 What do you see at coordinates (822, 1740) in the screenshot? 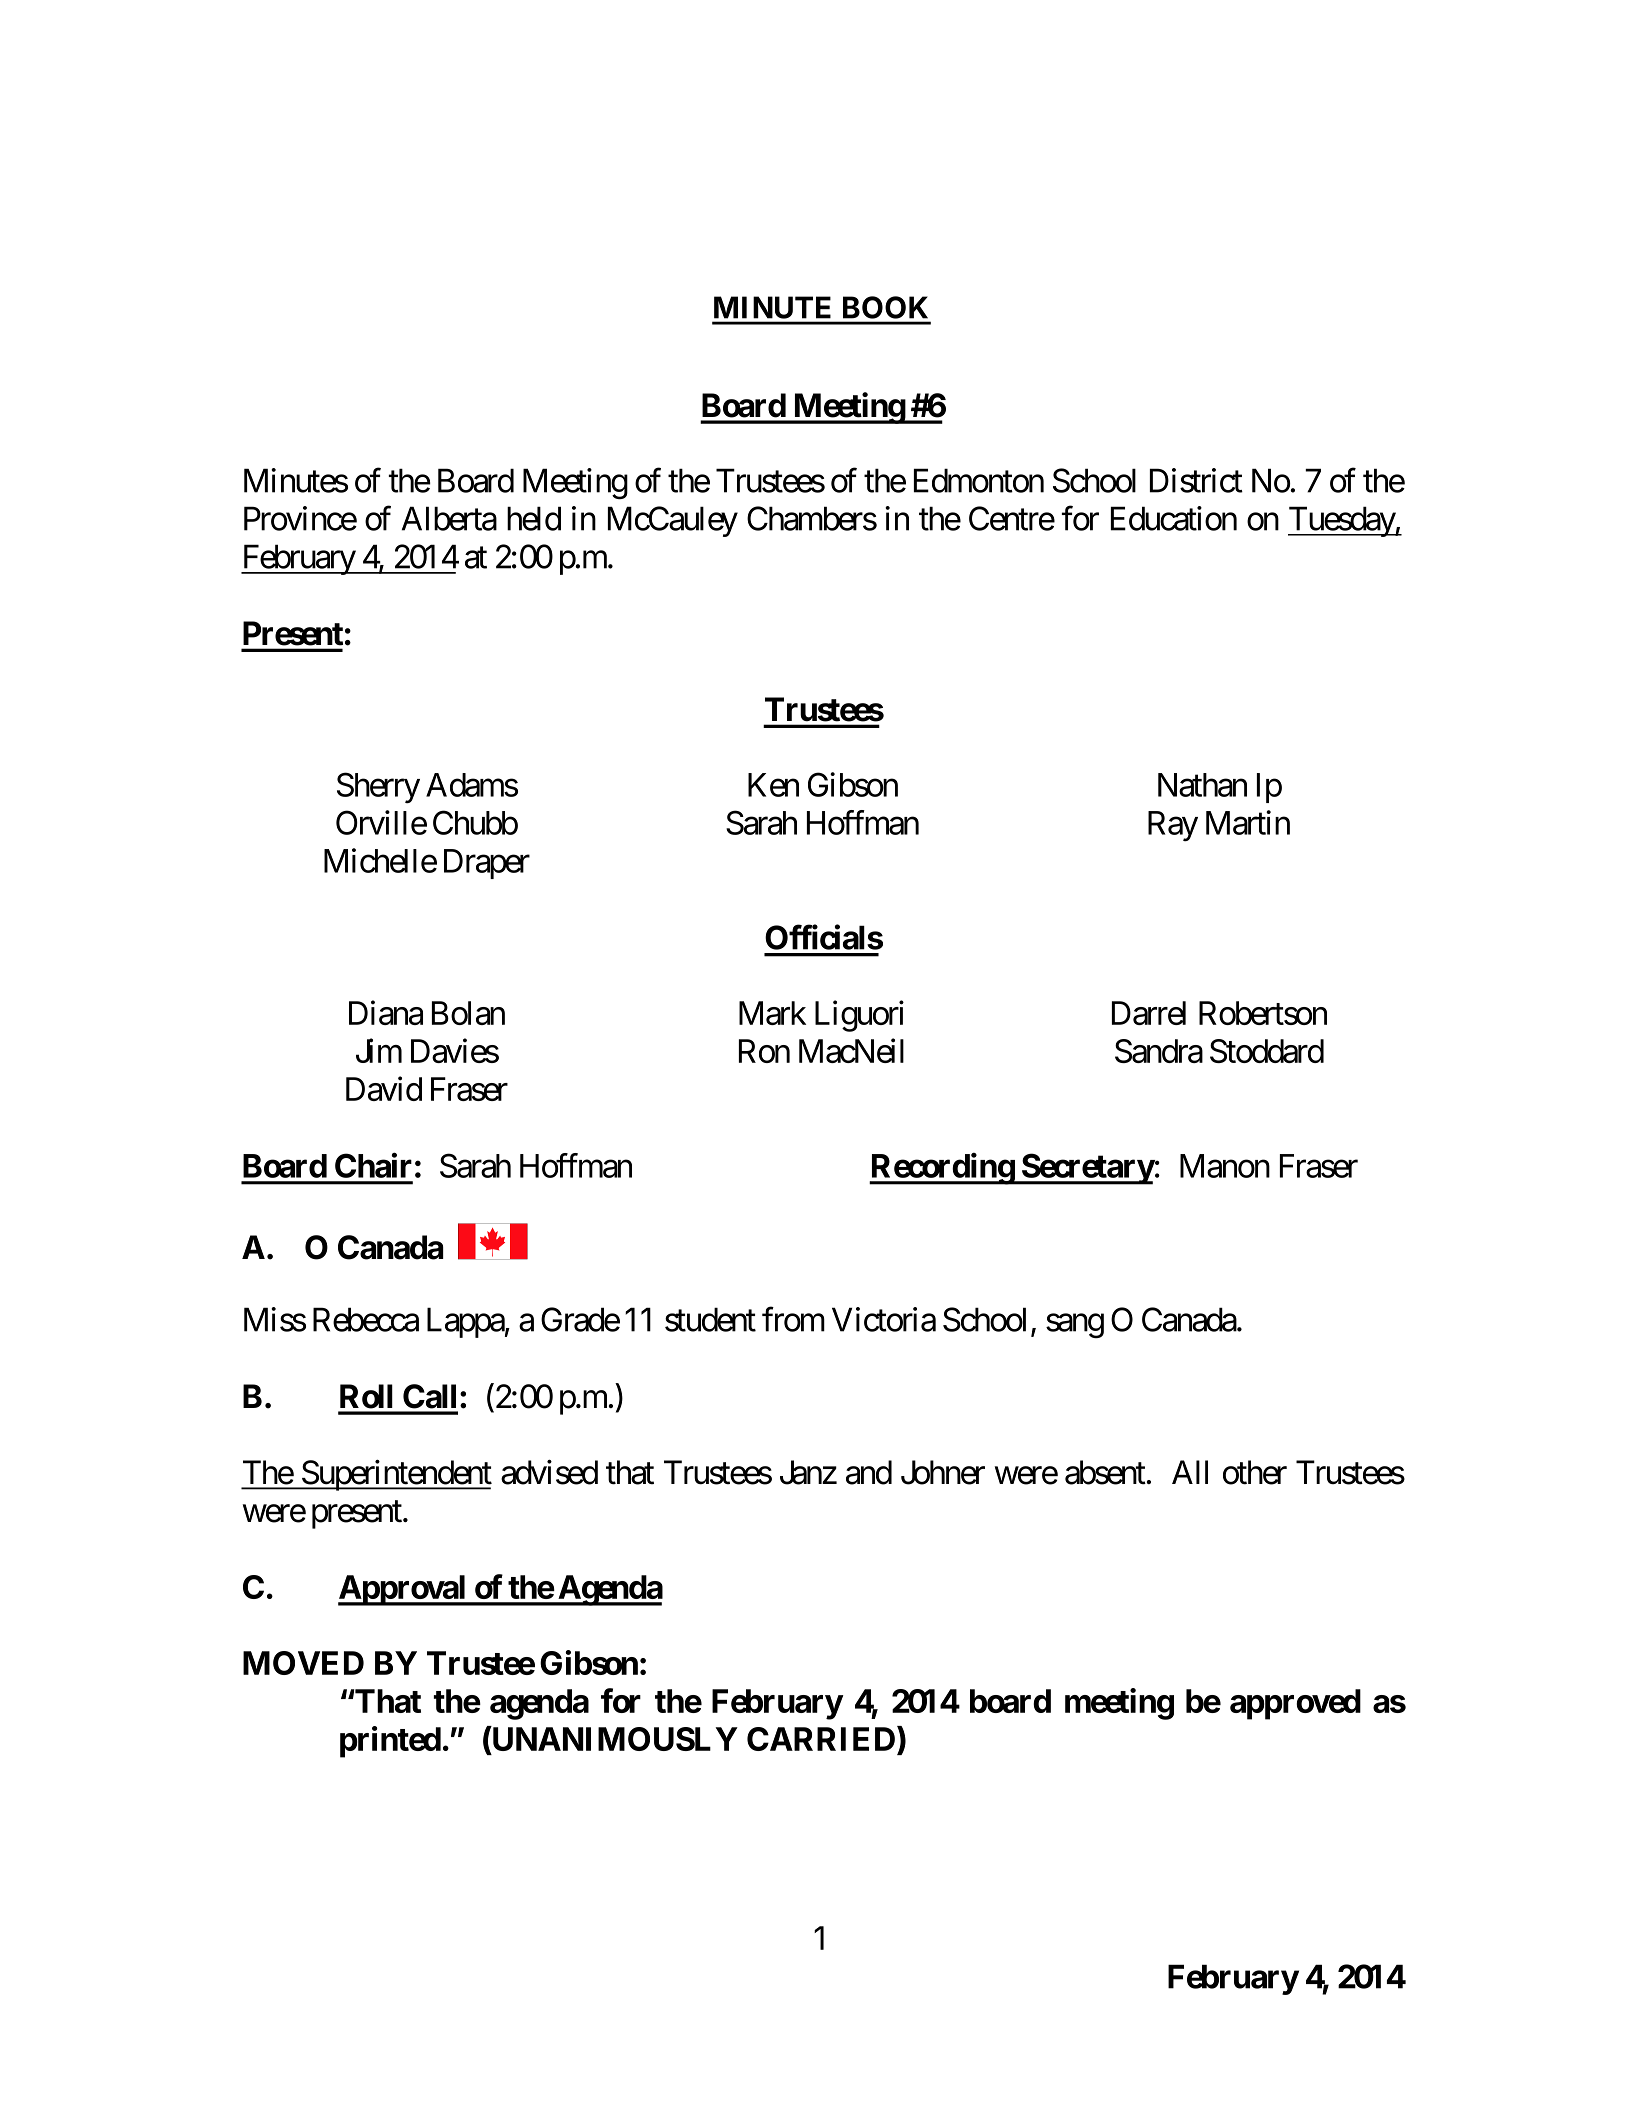
I see `CARRIED` at bounding box center [822, 1740].
